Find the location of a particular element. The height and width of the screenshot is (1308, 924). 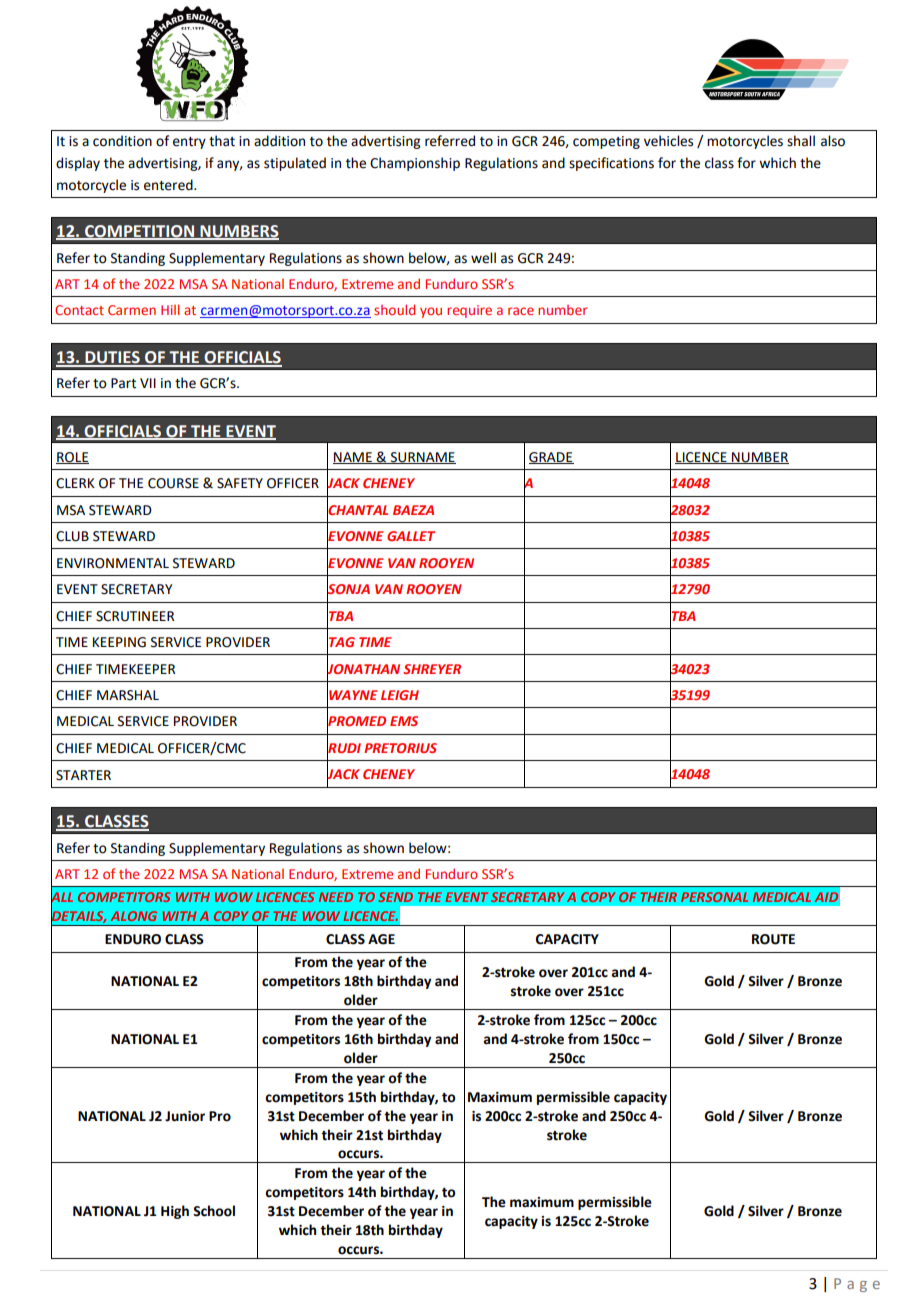

PERSONAL is located at coordinates (714, 897).
